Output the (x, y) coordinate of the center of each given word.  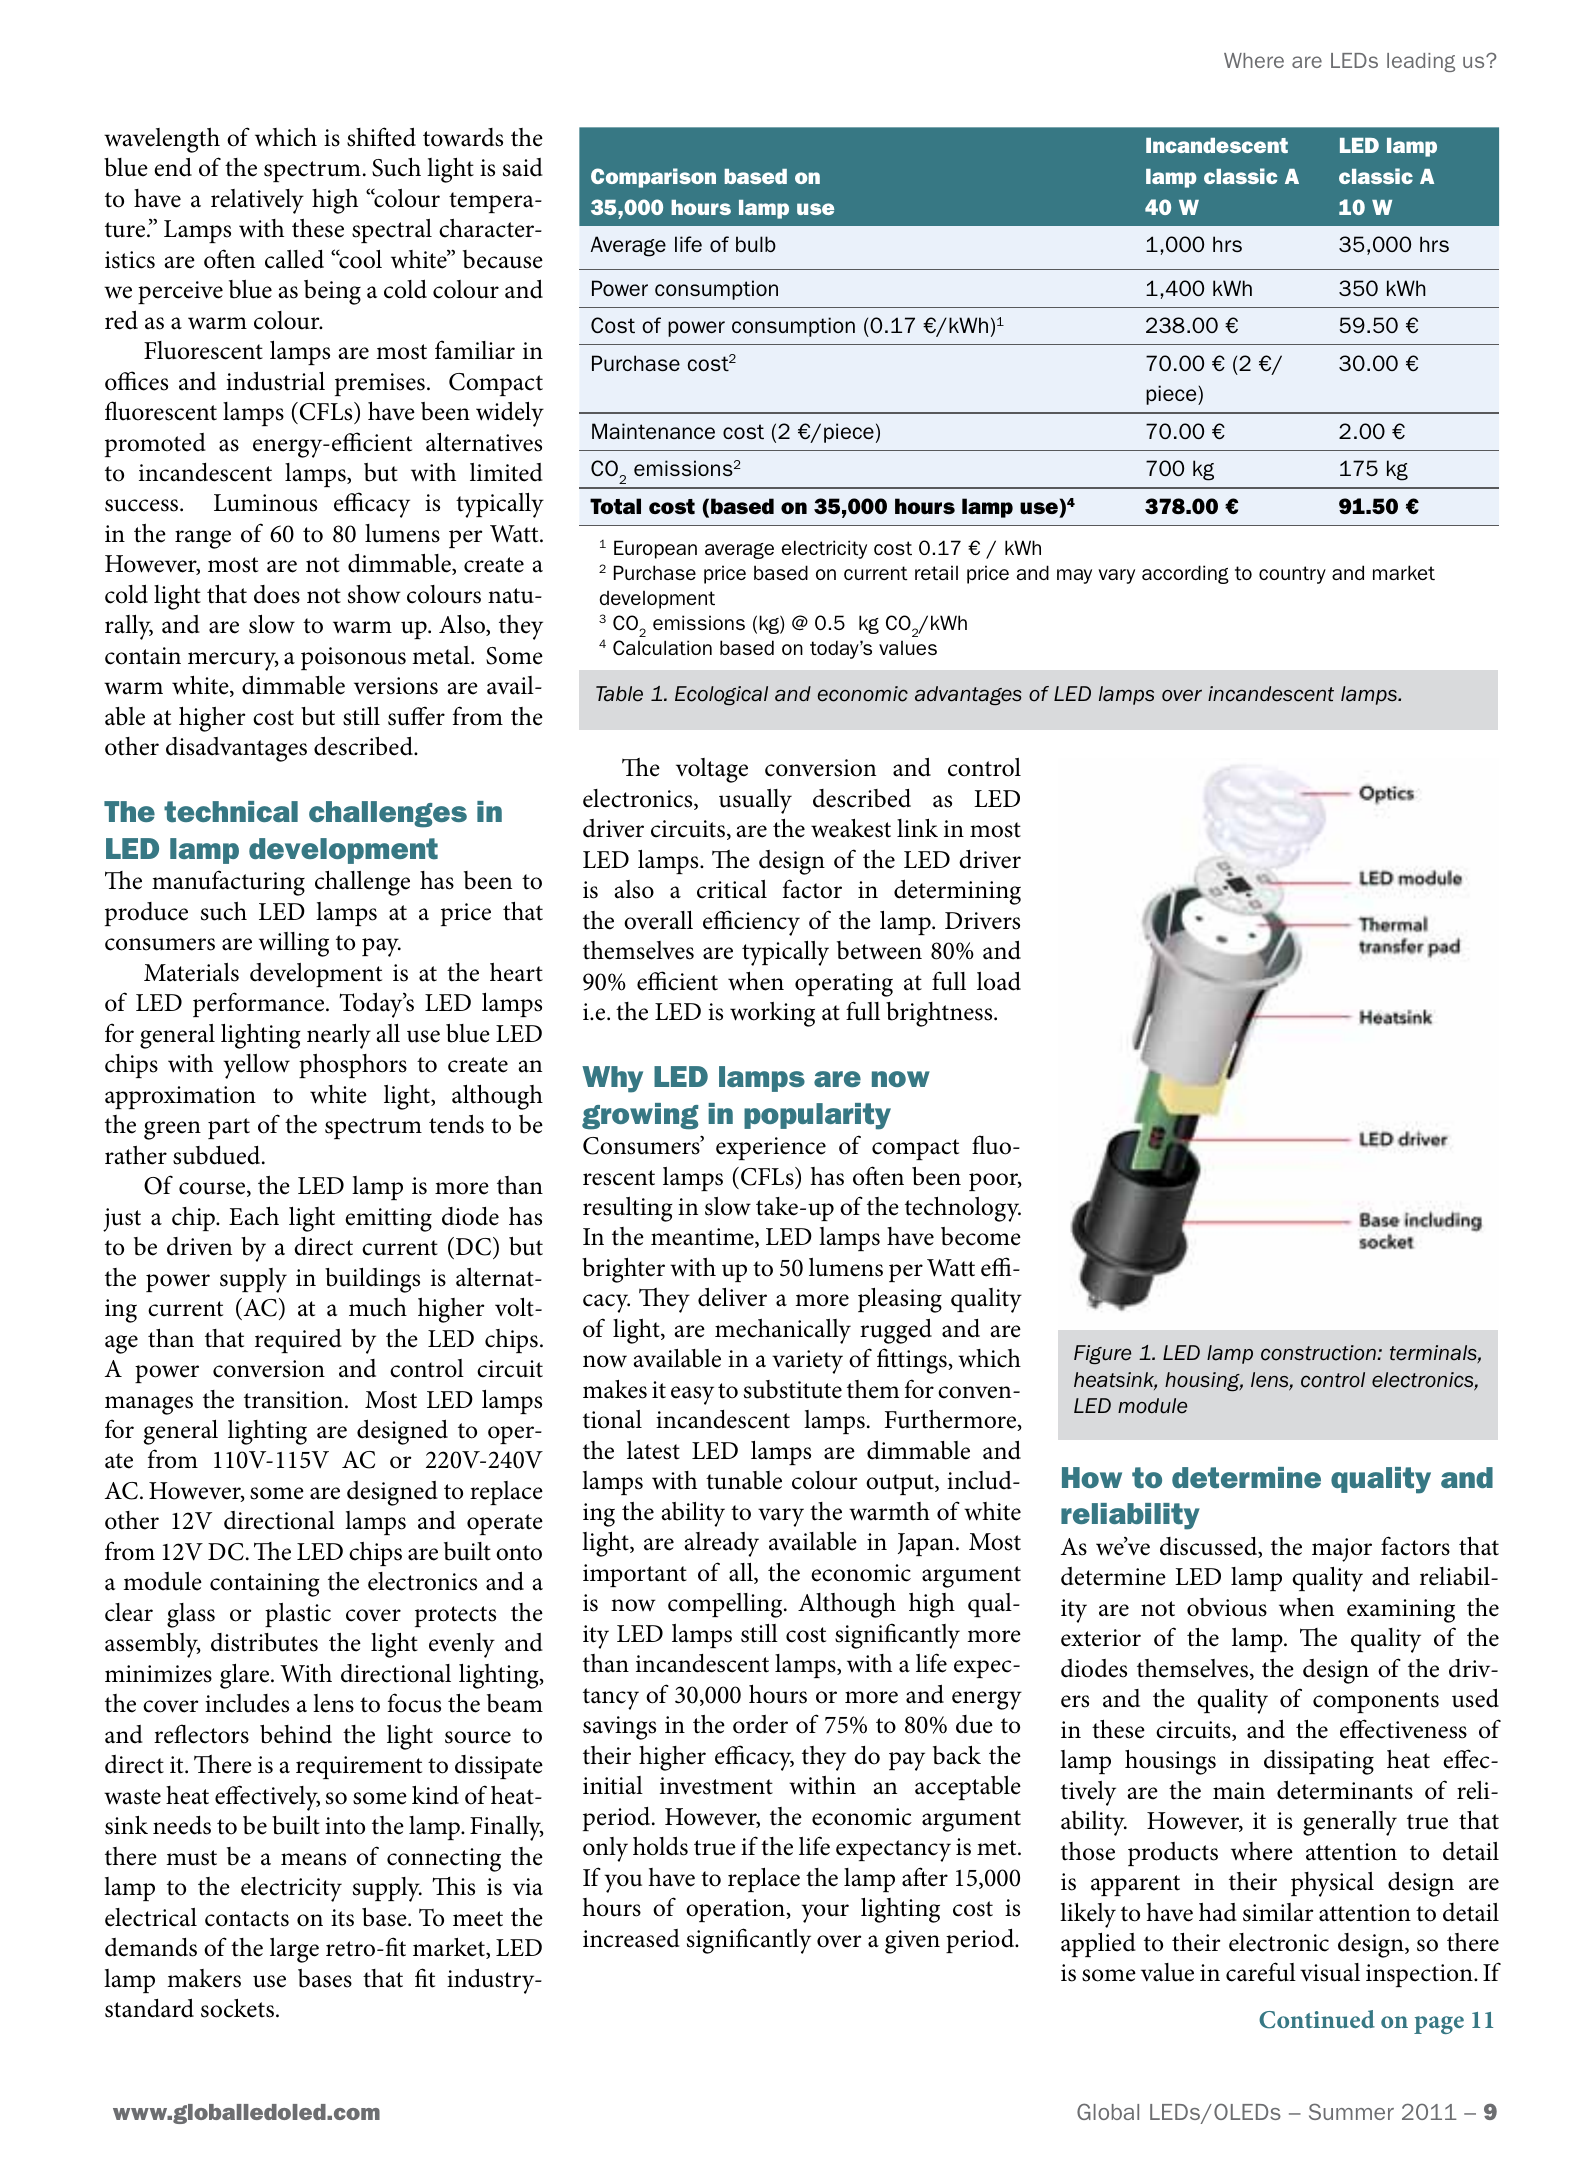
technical (231, 812)
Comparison (653, 178)
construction (1319, 1353)
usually (755, 801)
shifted (381, 137)
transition (295, 1400)
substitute (793, 1389)
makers (204, 1978)
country (1292, 575)
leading (1421, 62)
